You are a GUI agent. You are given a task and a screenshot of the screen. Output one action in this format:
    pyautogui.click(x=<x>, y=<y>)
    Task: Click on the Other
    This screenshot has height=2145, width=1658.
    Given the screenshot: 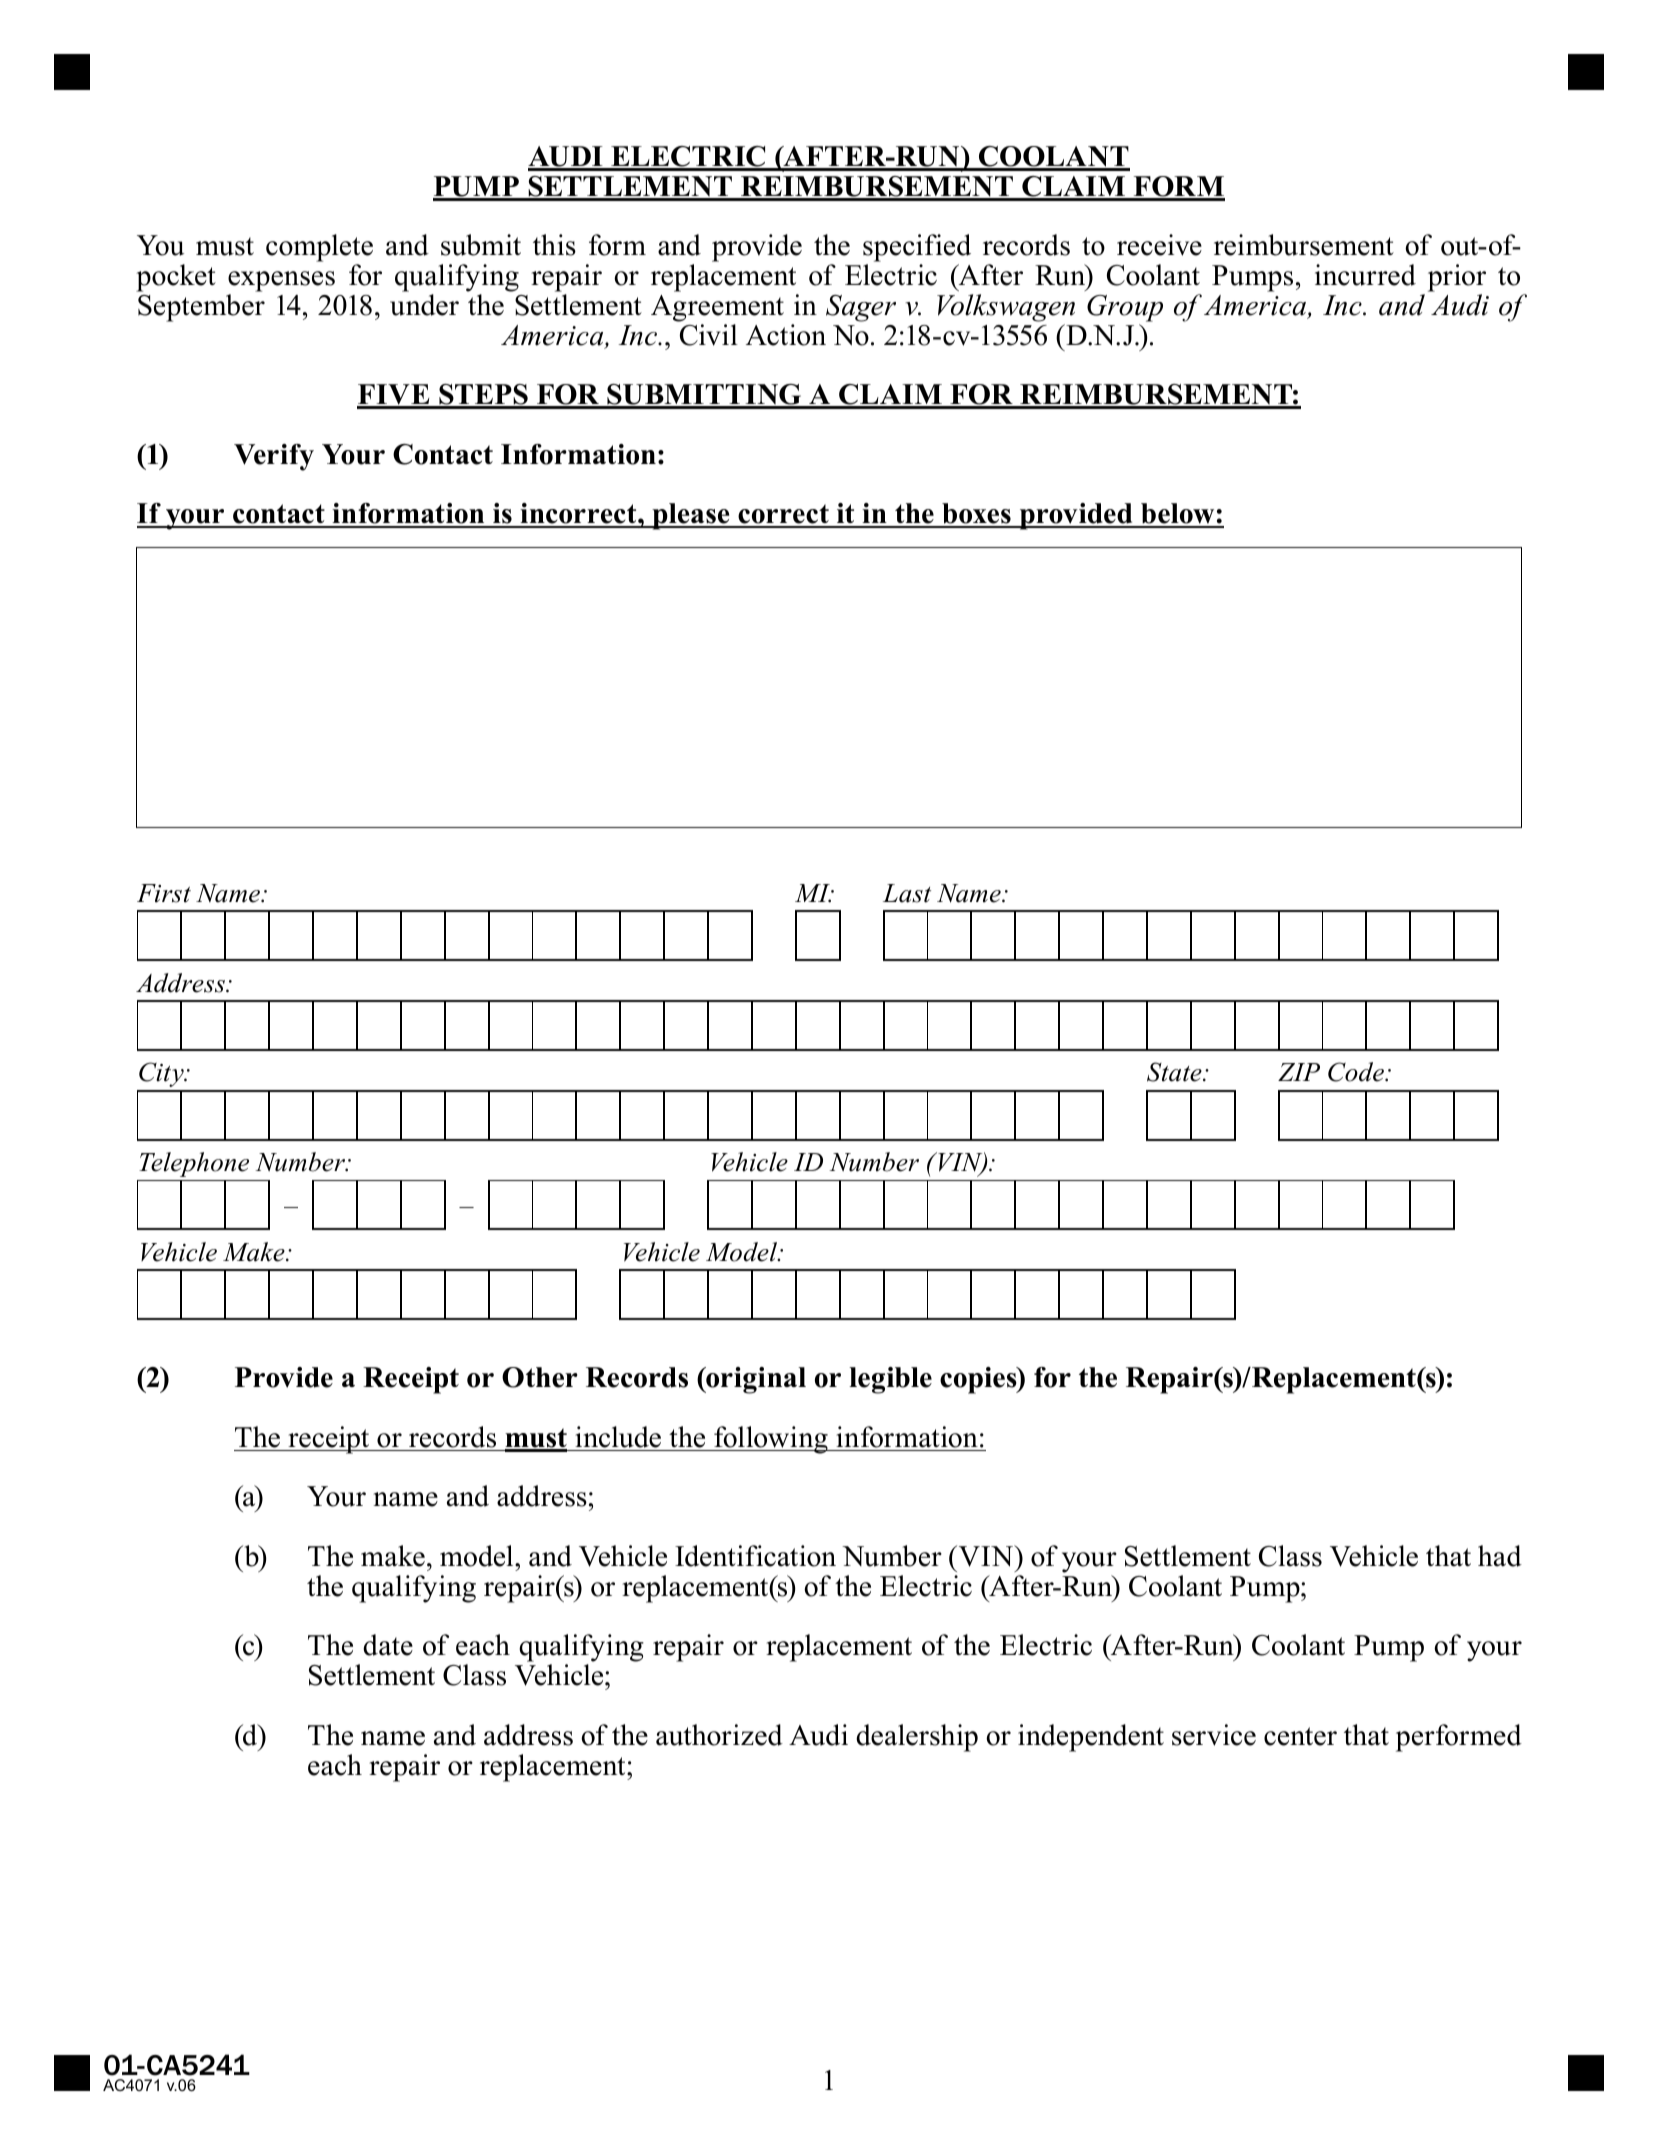 What is the action you would take?
    pyautogui.click(x=540, y=1377)
